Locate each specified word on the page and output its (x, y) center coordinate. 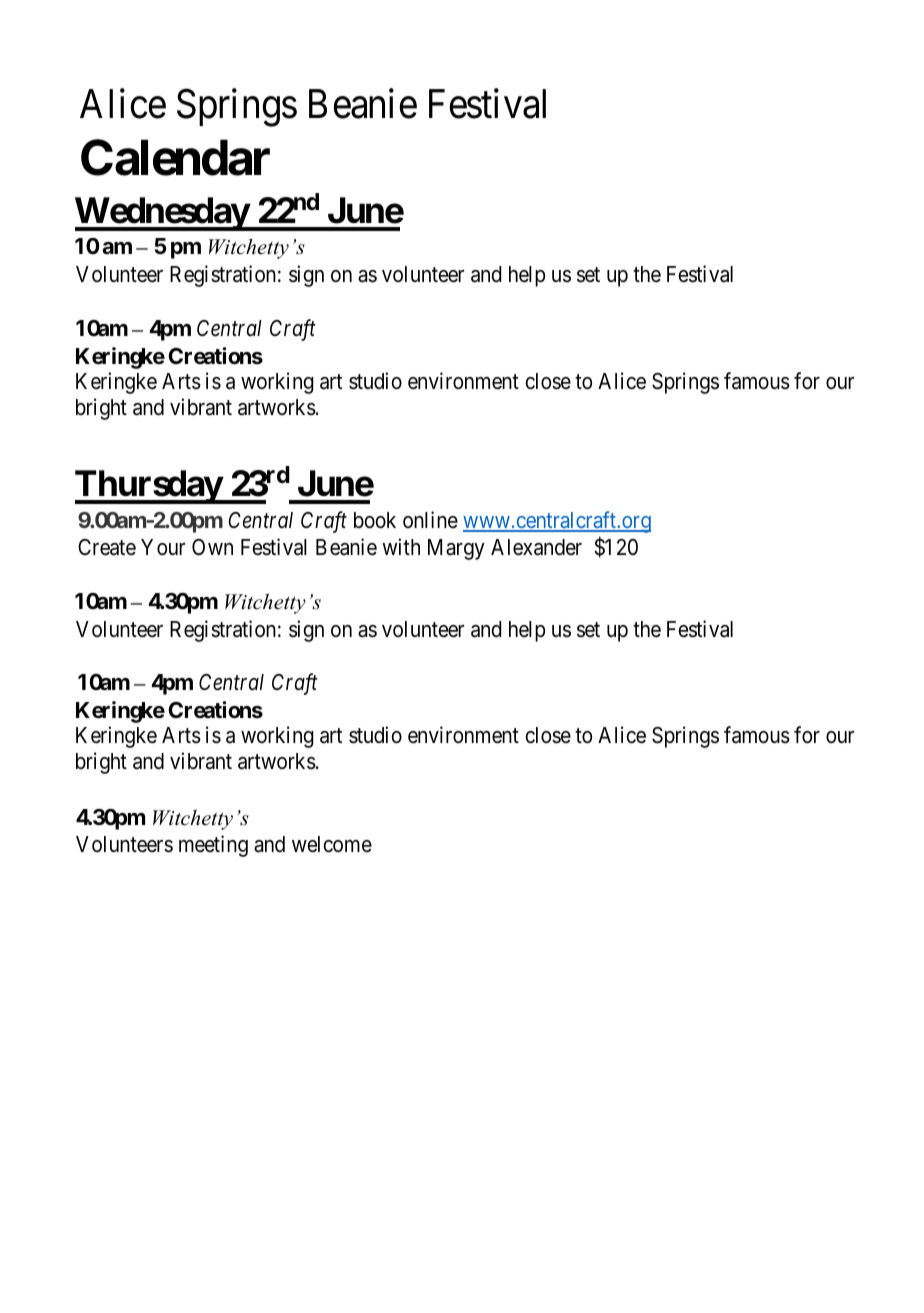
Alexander (536, 547)
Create (107, 547)
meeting (213, 846)
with (401, 546)
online (430, 519)
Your (163, 547)
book (375, 520)
